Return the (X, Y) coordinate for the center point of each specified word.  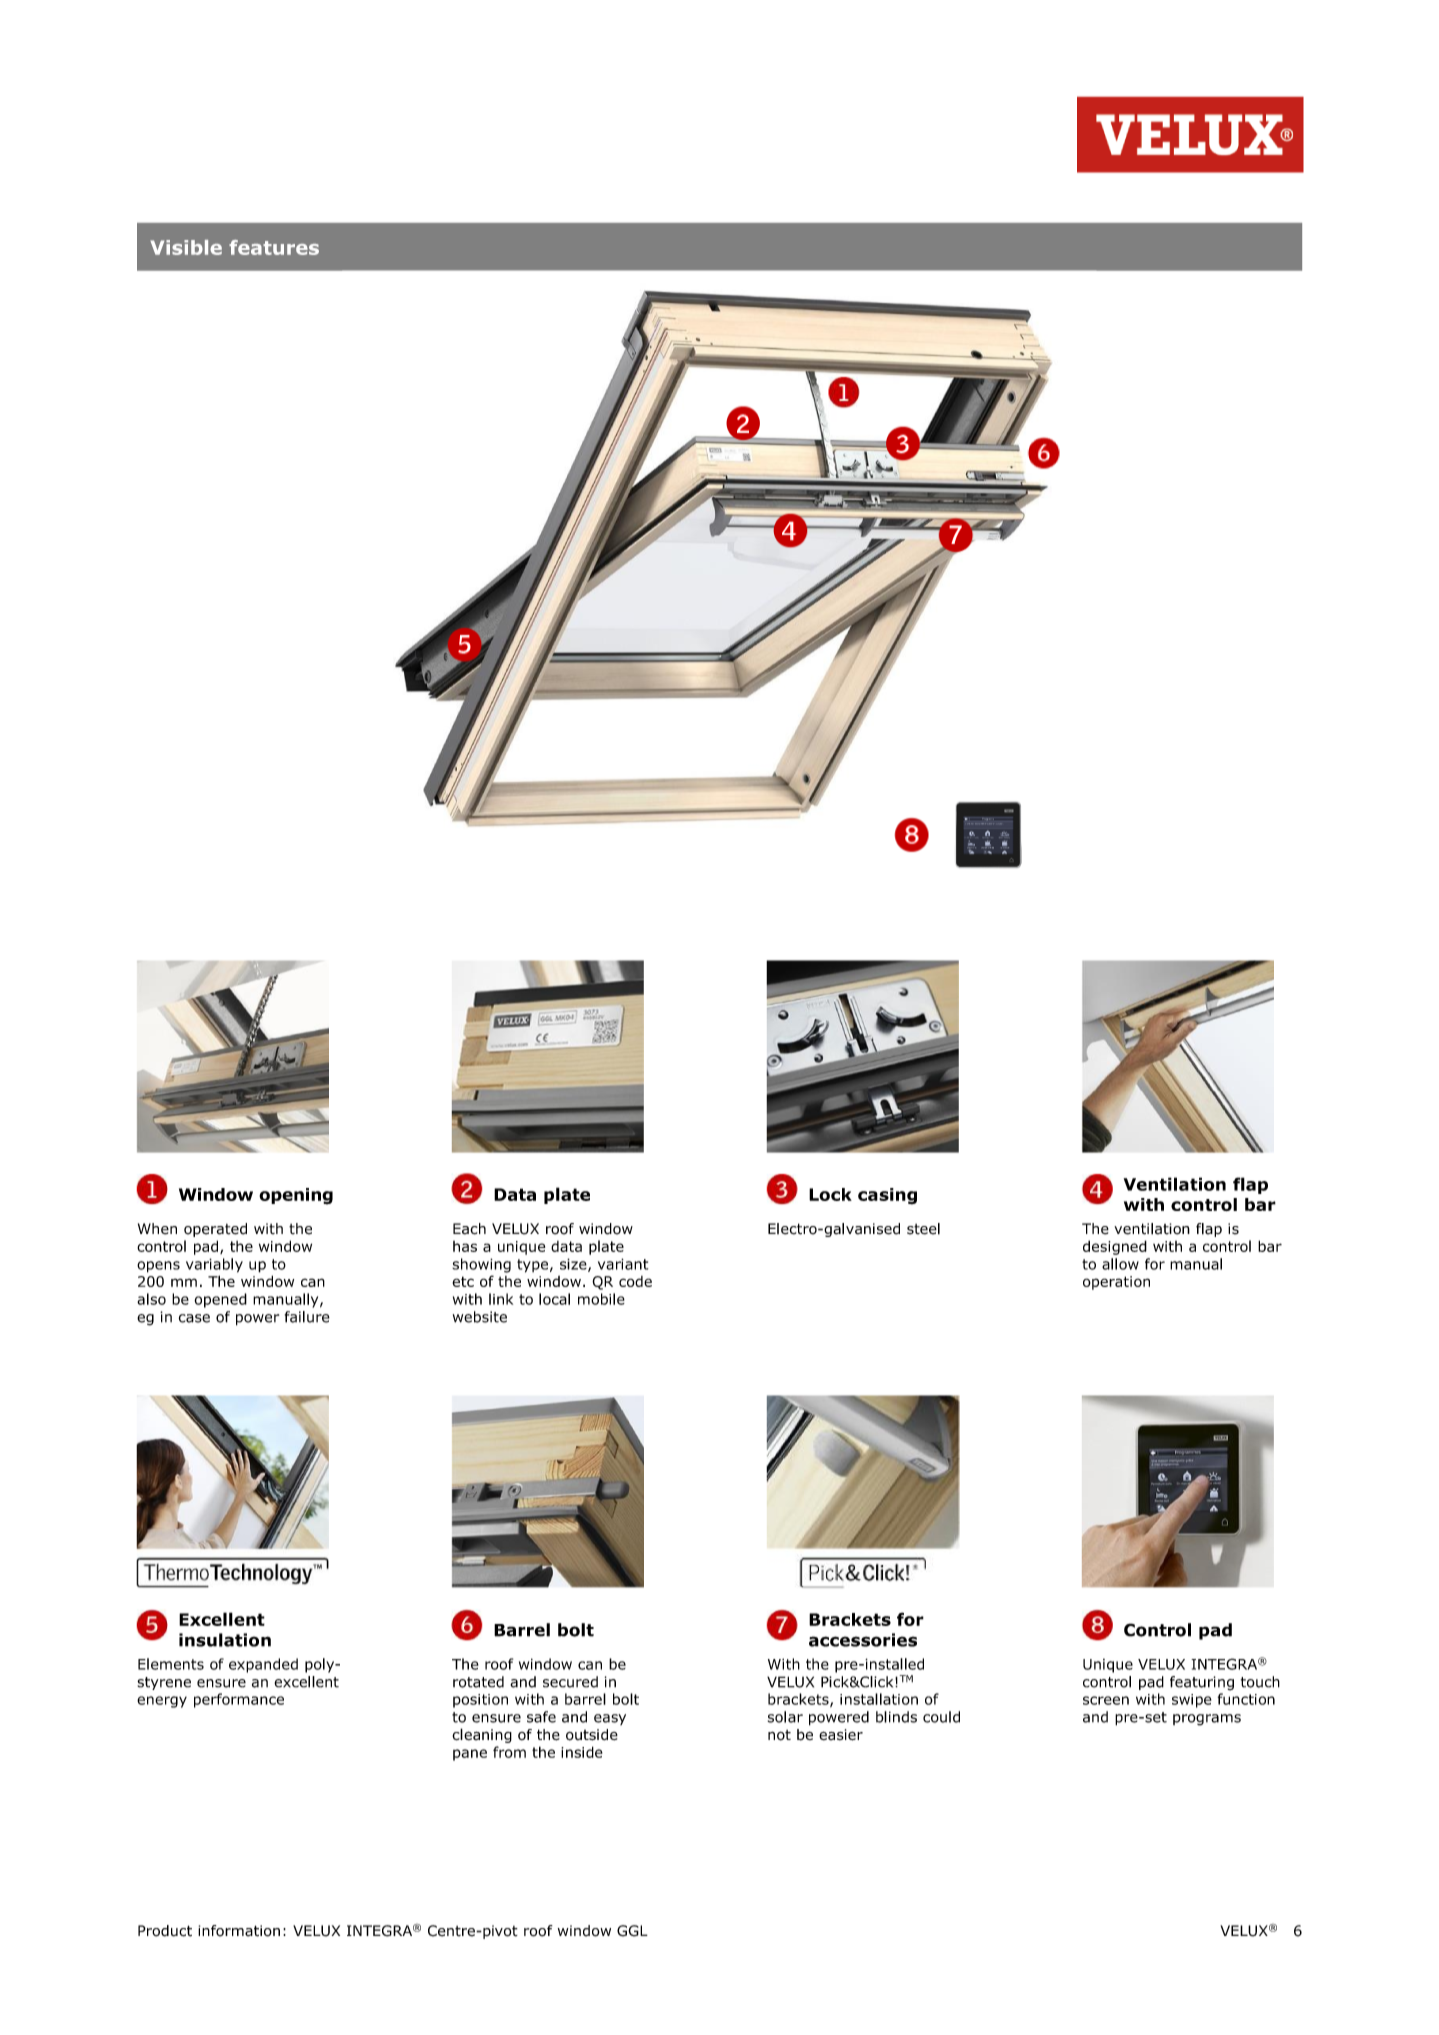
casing (887, 1196)
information (239, 1931)
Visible (186, 247)
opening (296, 1196)
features (274, 247)
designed (1115, 1247)
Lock (830, 1194)
